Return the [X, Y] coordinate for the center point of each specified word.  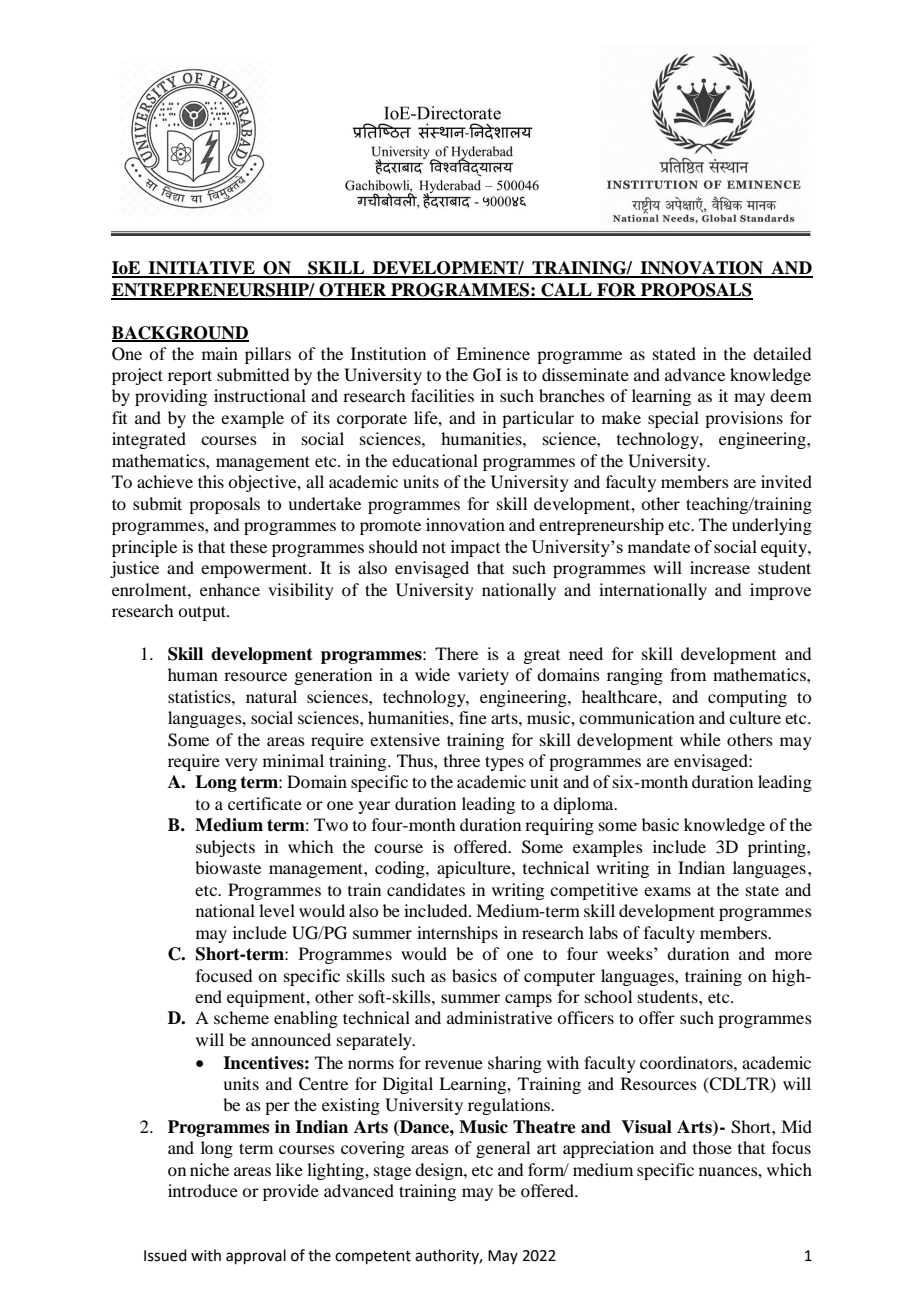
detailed [782, 353]
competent [373, 1257]
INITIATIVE [202, 269]
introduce [203, 1190]
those [712, 1147]
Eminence [493, 353]
